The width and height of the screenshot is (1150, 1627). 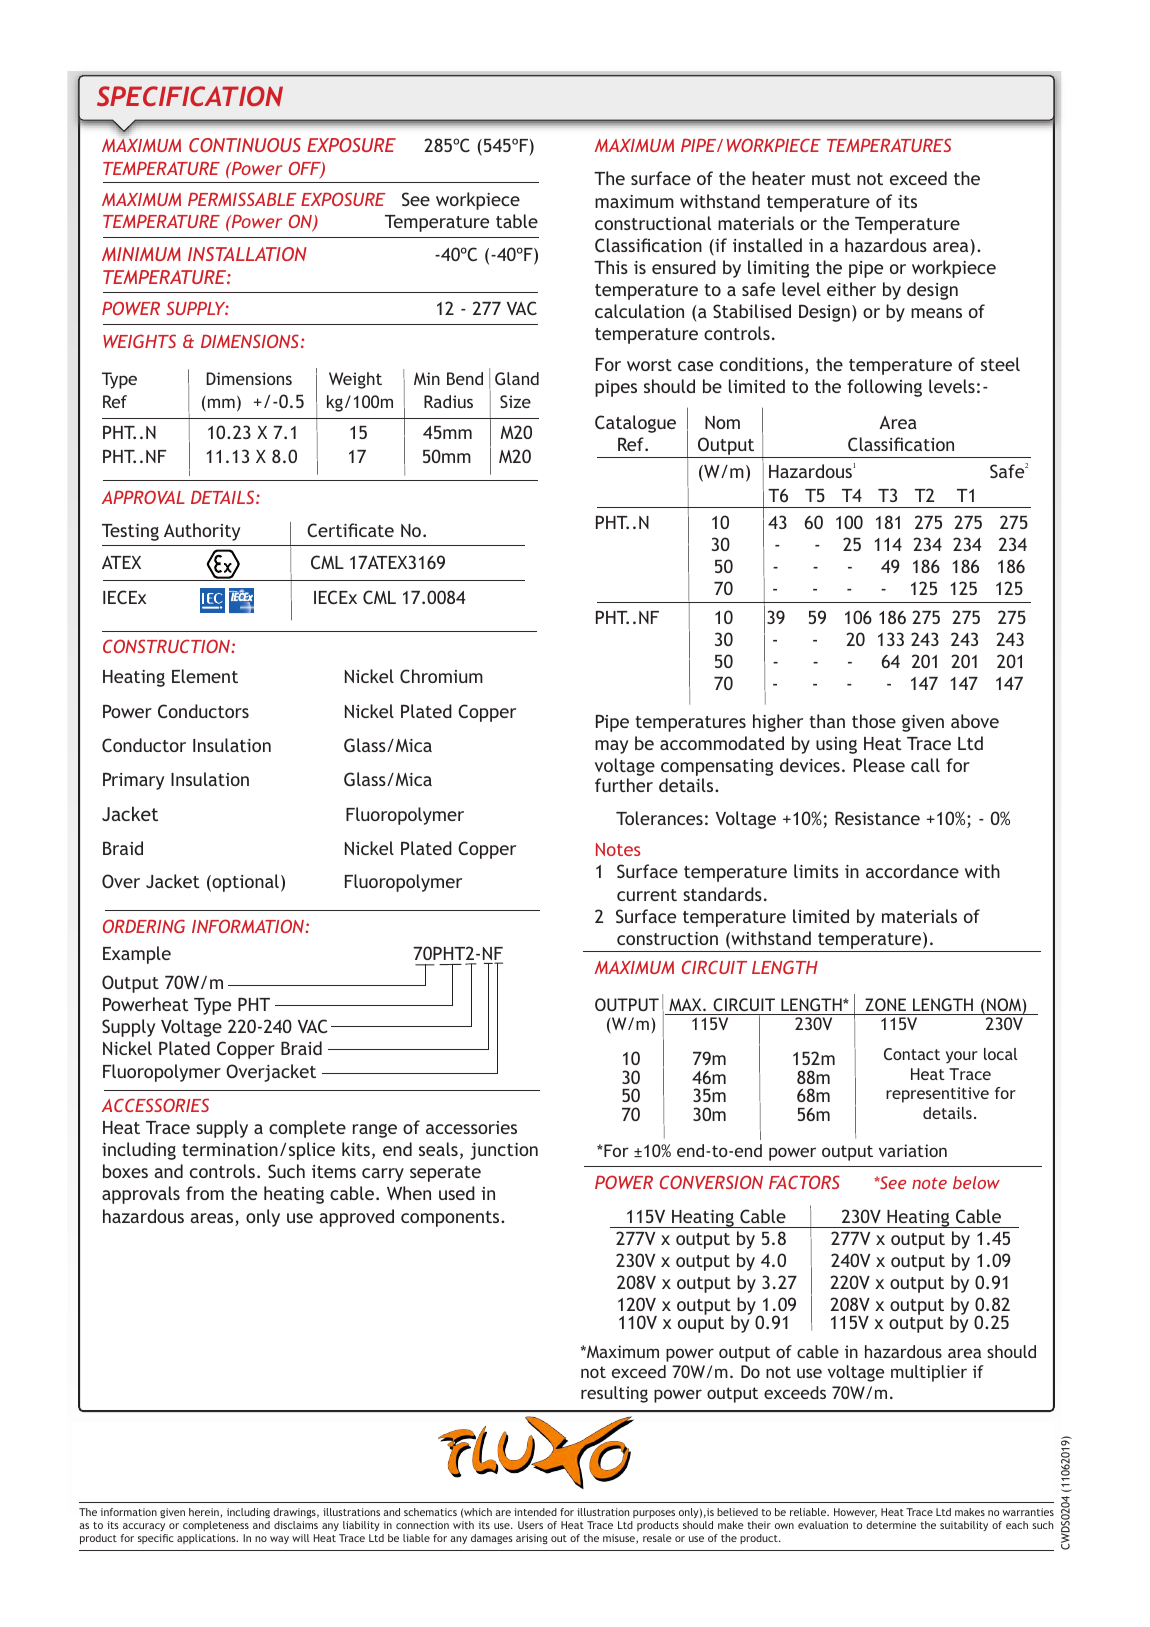 I want to click on must, so click(x=831, y=179).
